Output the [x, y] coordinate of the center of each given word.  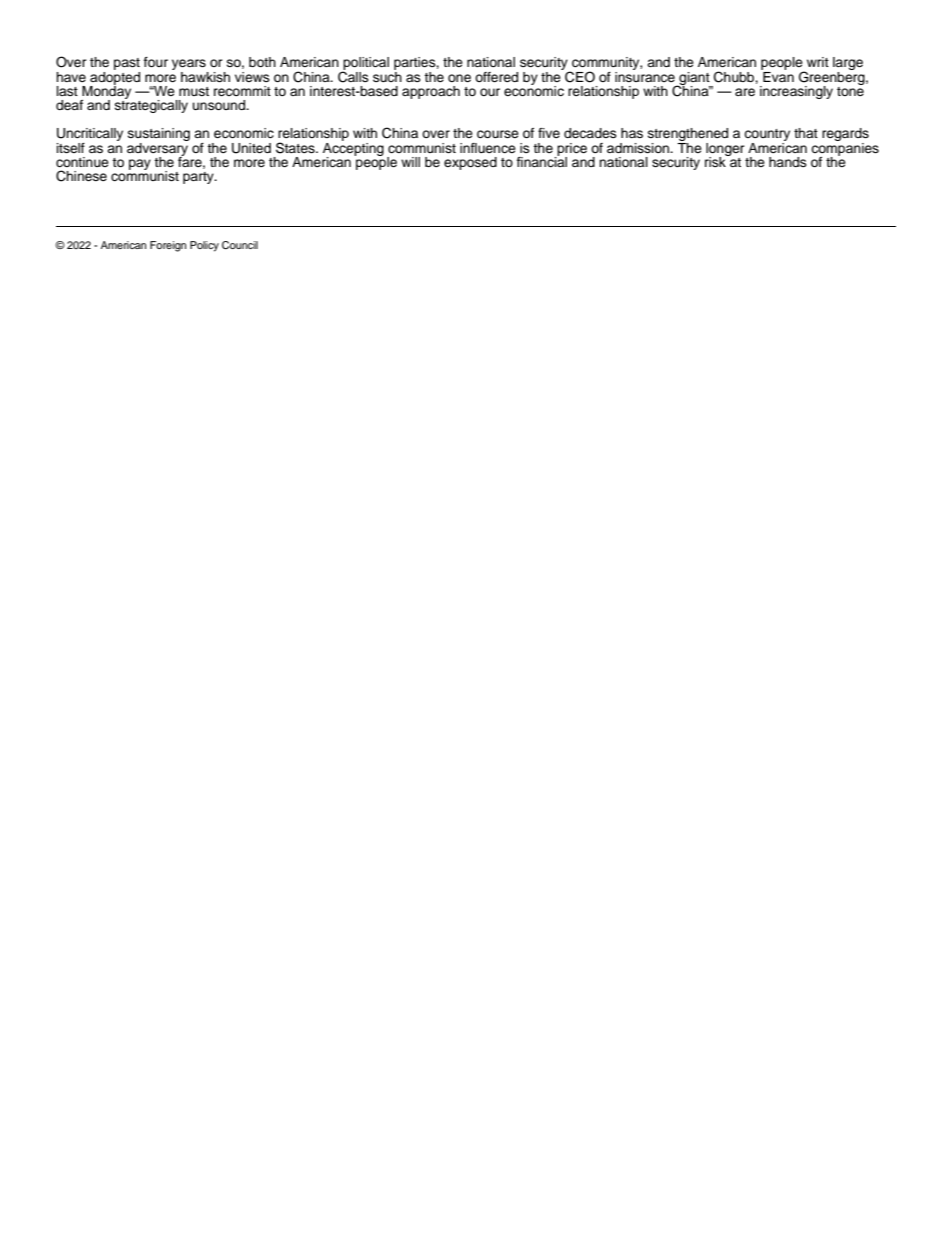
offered [496, 77]
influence [488, 148]
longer [725, 150]
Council [240, 245]
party [199, 178]
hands [788, 162]
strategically [151, 105]
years [190, 66]
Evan [777, 75]
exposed [470, 163]
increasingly [796, 92]
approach [431, 92]
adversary [158, 149]
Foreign [168, 246]
